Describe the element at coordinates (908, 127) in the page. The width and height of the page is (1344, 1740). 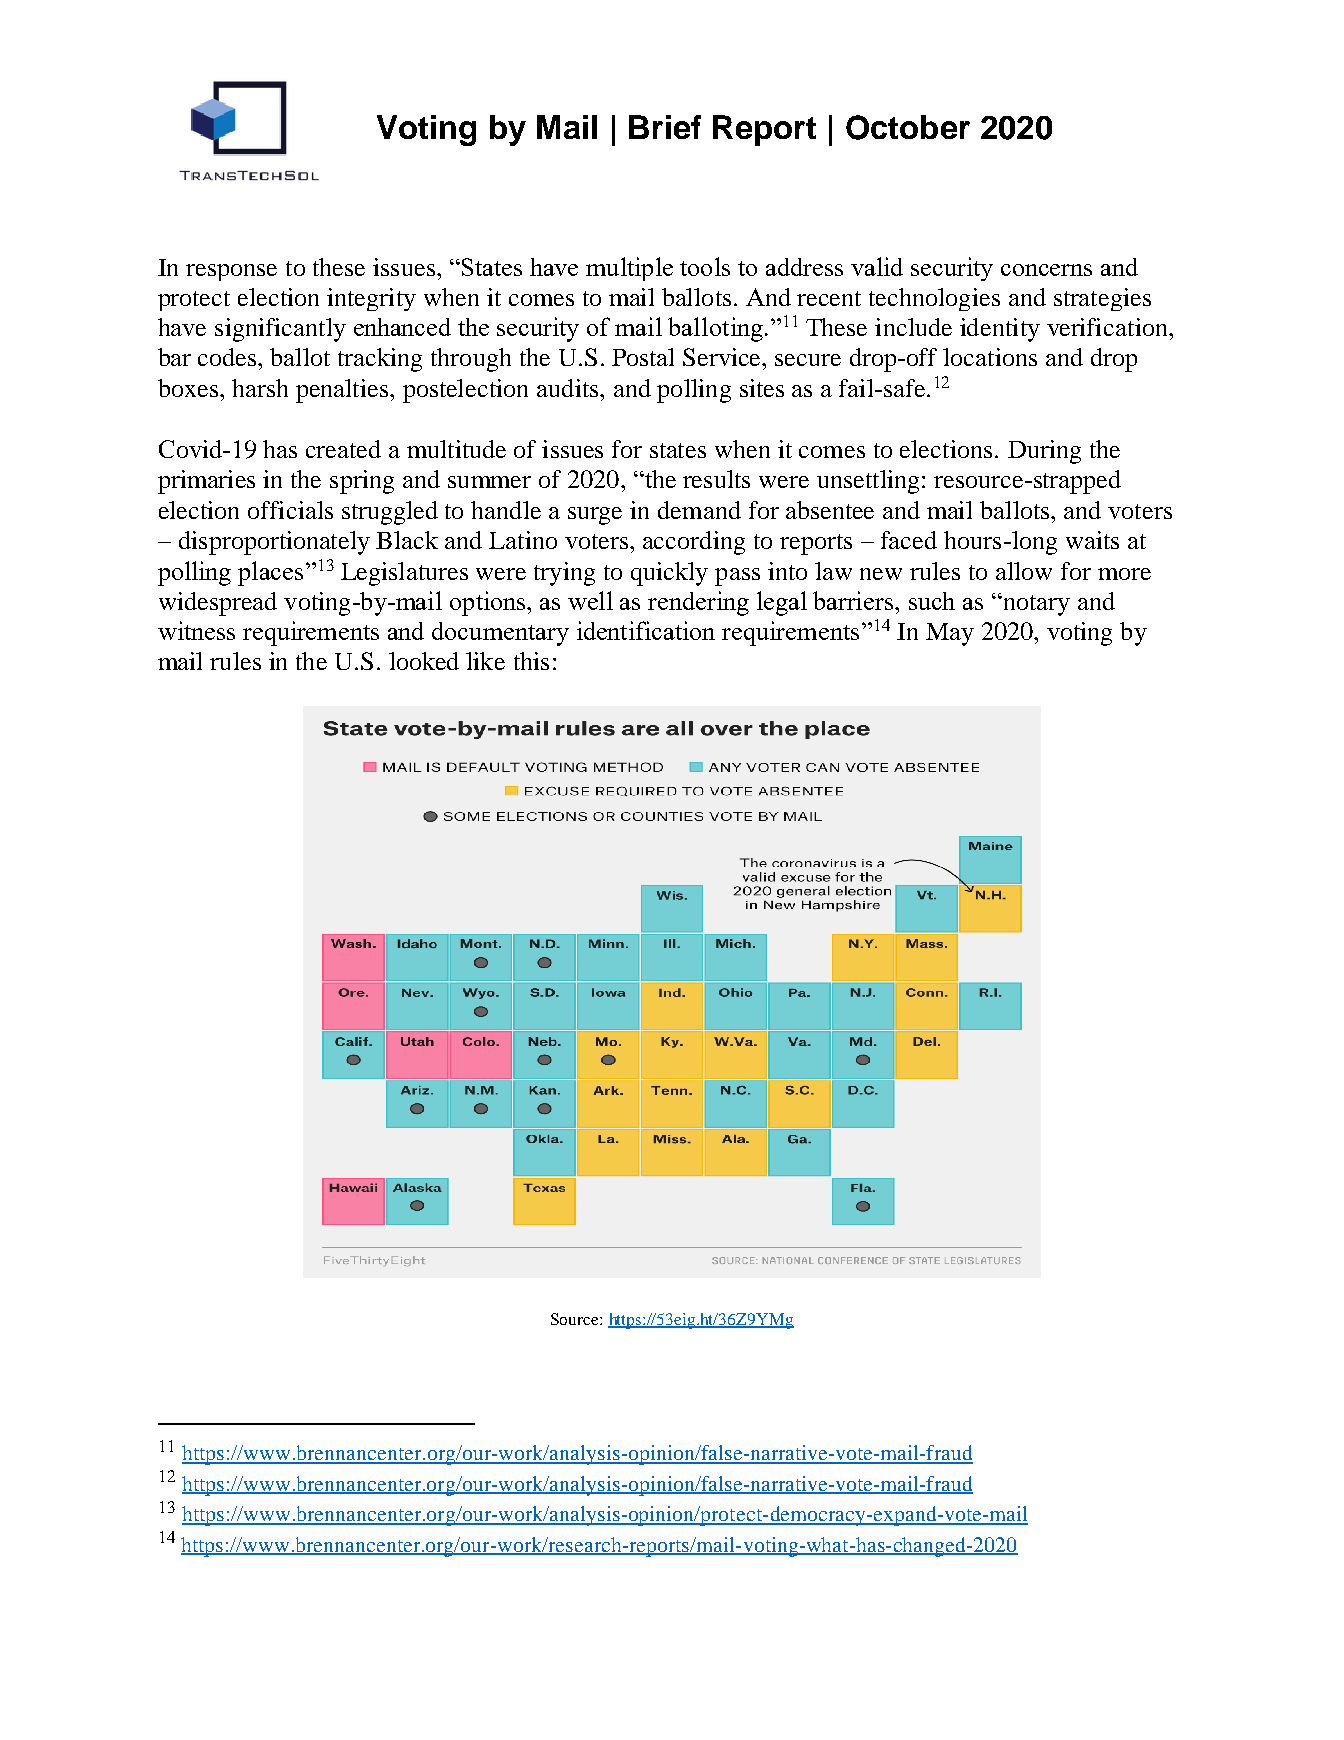
I see `October` at that location.
